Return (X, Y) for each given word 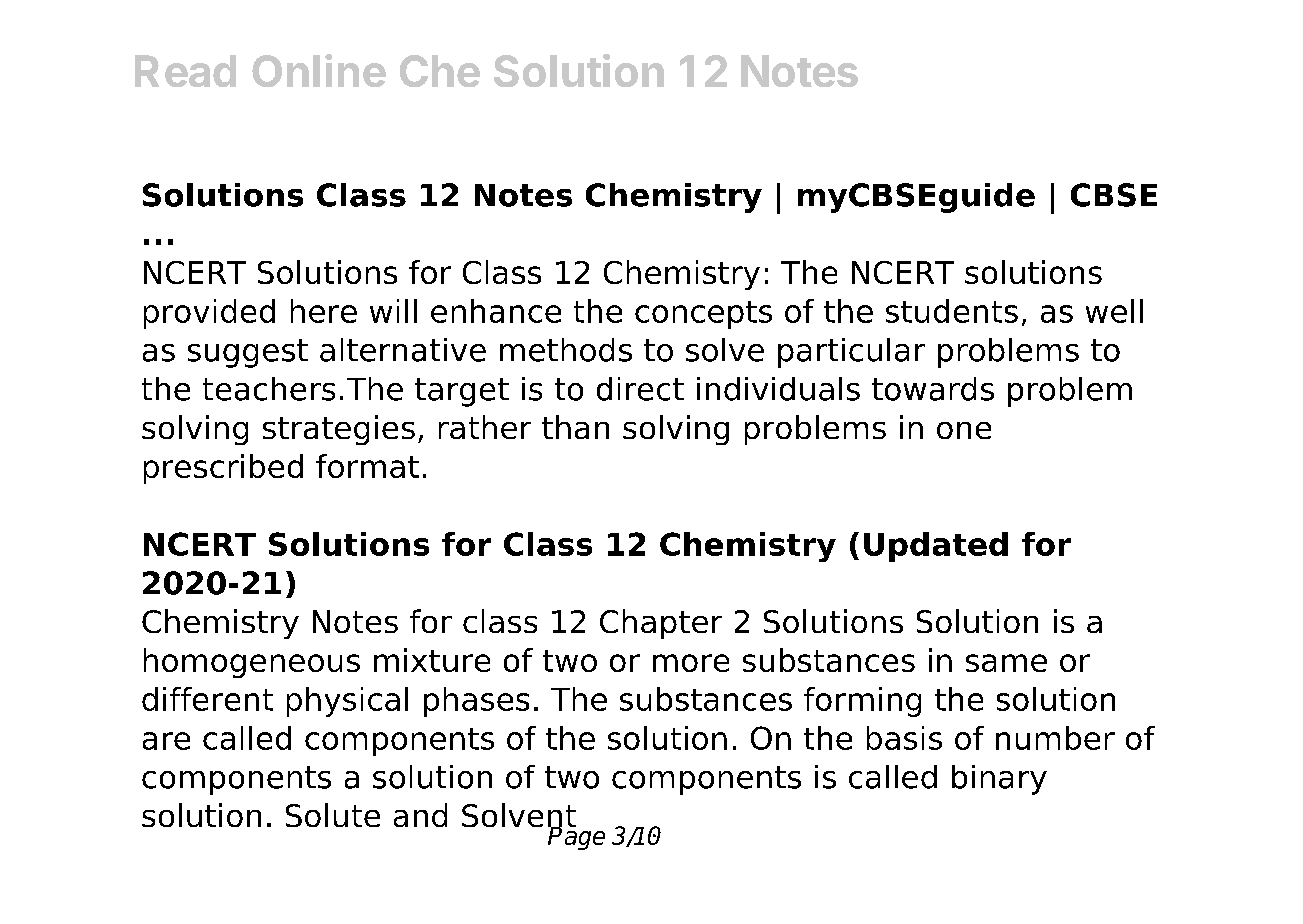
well (1114, 311)
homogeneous (252, 663)
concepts (703, 315)
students (952, 311)
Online (319, 70)
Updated (936, 547)
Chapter (661, 624)
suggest (248, 353)
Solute (333, 815)
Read (185, 71)
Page (576, 837)
